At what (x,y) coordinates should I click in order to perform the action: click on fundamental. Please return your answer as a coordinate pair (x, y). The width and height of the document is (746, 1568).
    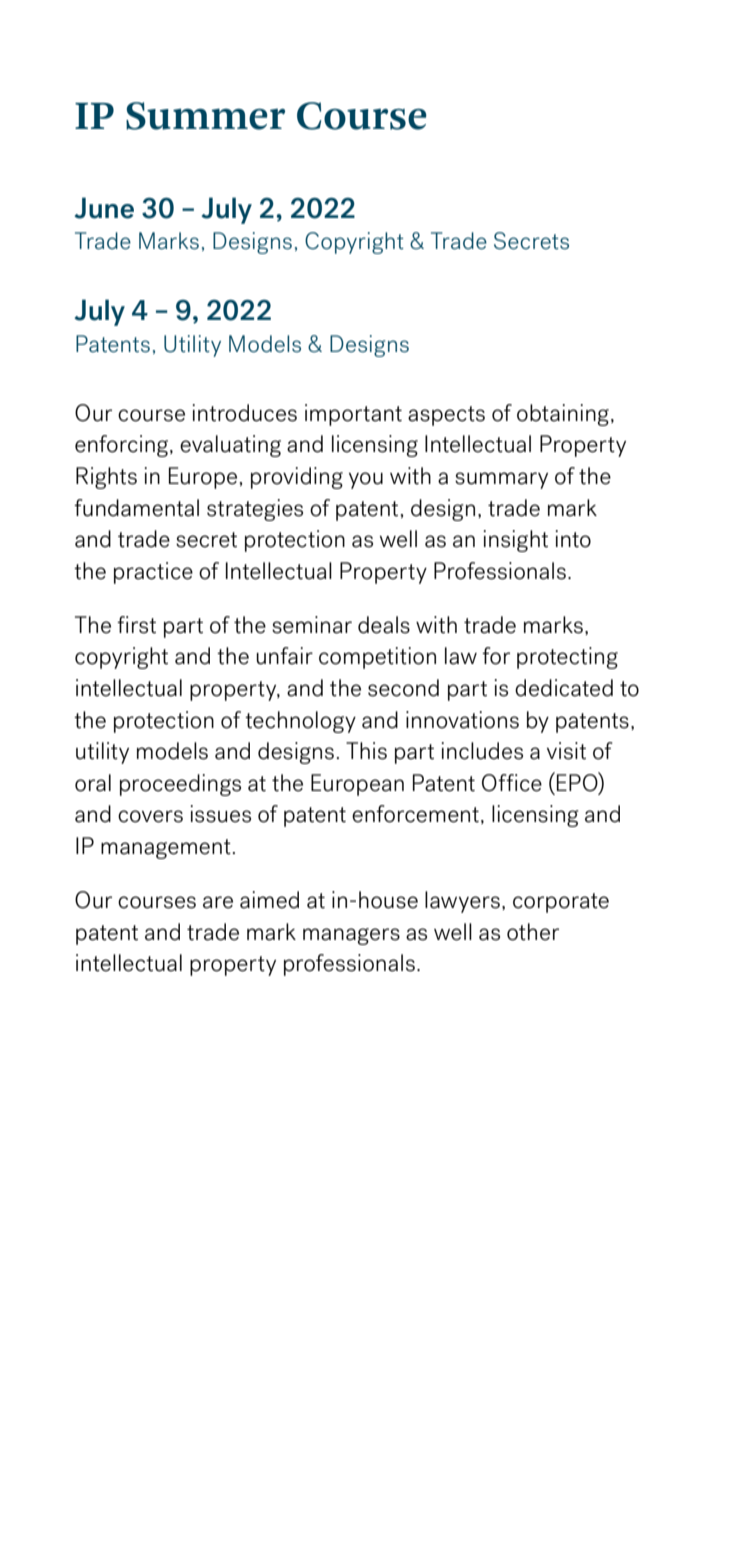
    Looking at the image, I should click on (136, 508).
